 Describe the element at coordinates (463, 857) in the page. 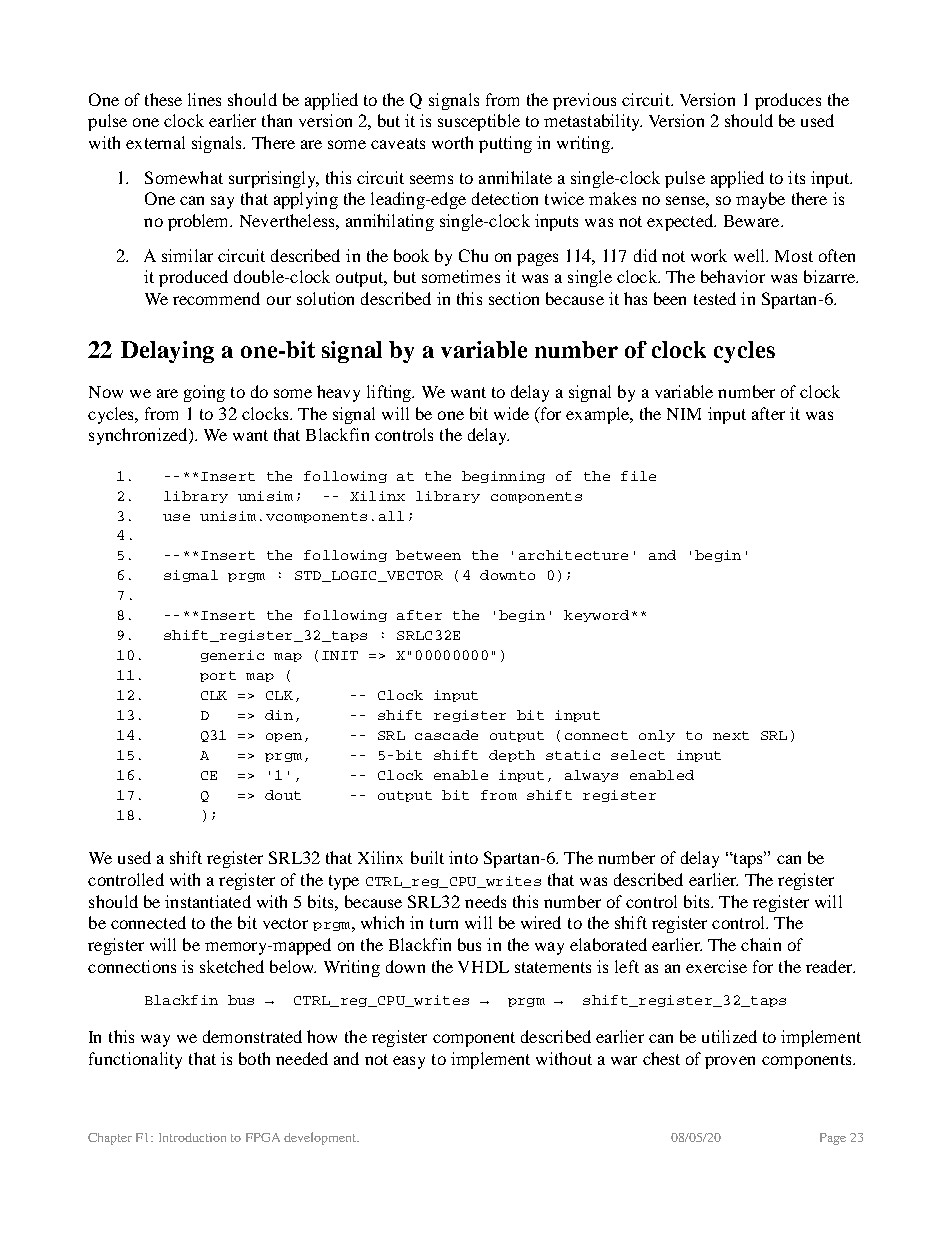

I see `into` at that location.
